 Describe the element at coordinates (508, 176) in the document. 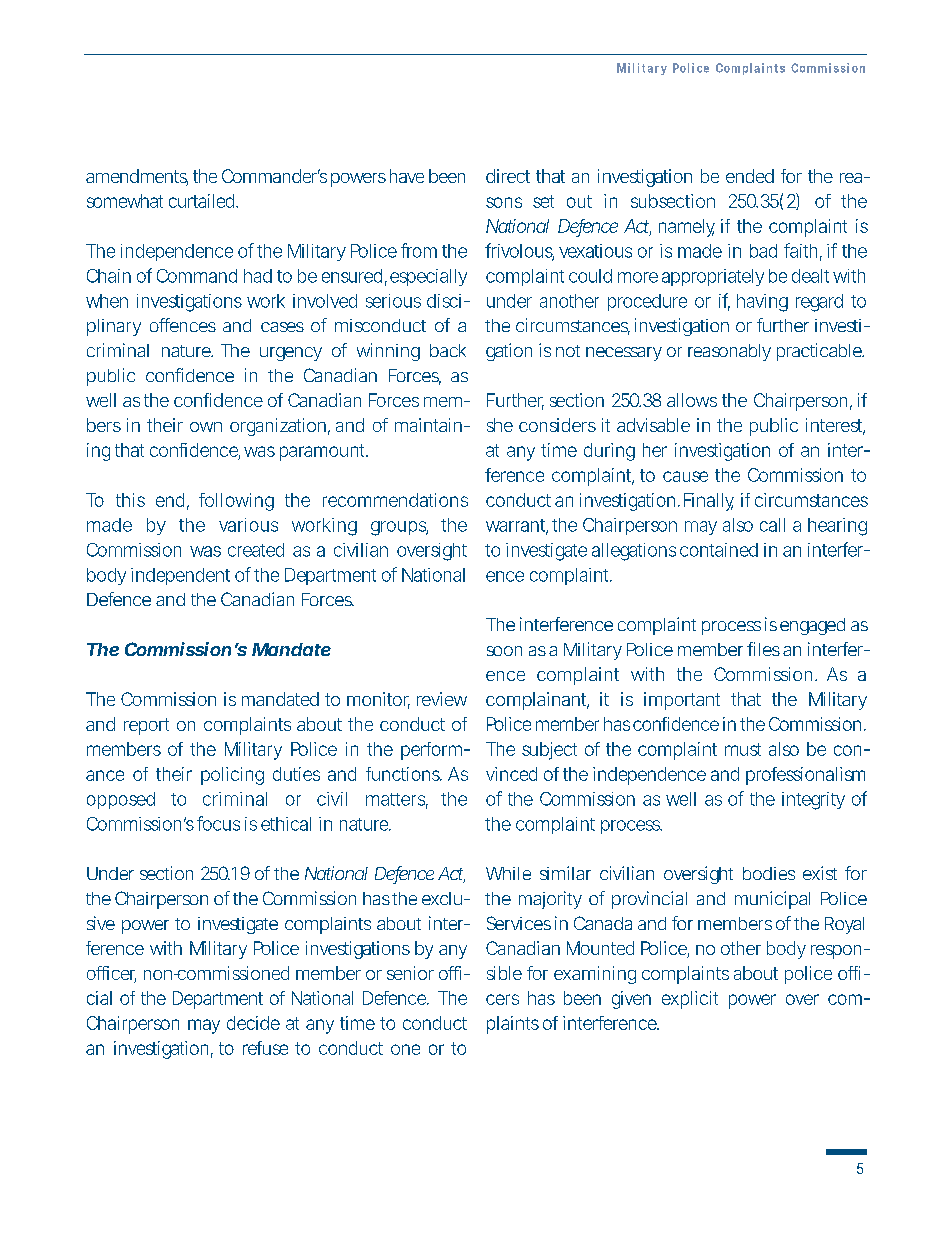

I see `direct` at that location.
